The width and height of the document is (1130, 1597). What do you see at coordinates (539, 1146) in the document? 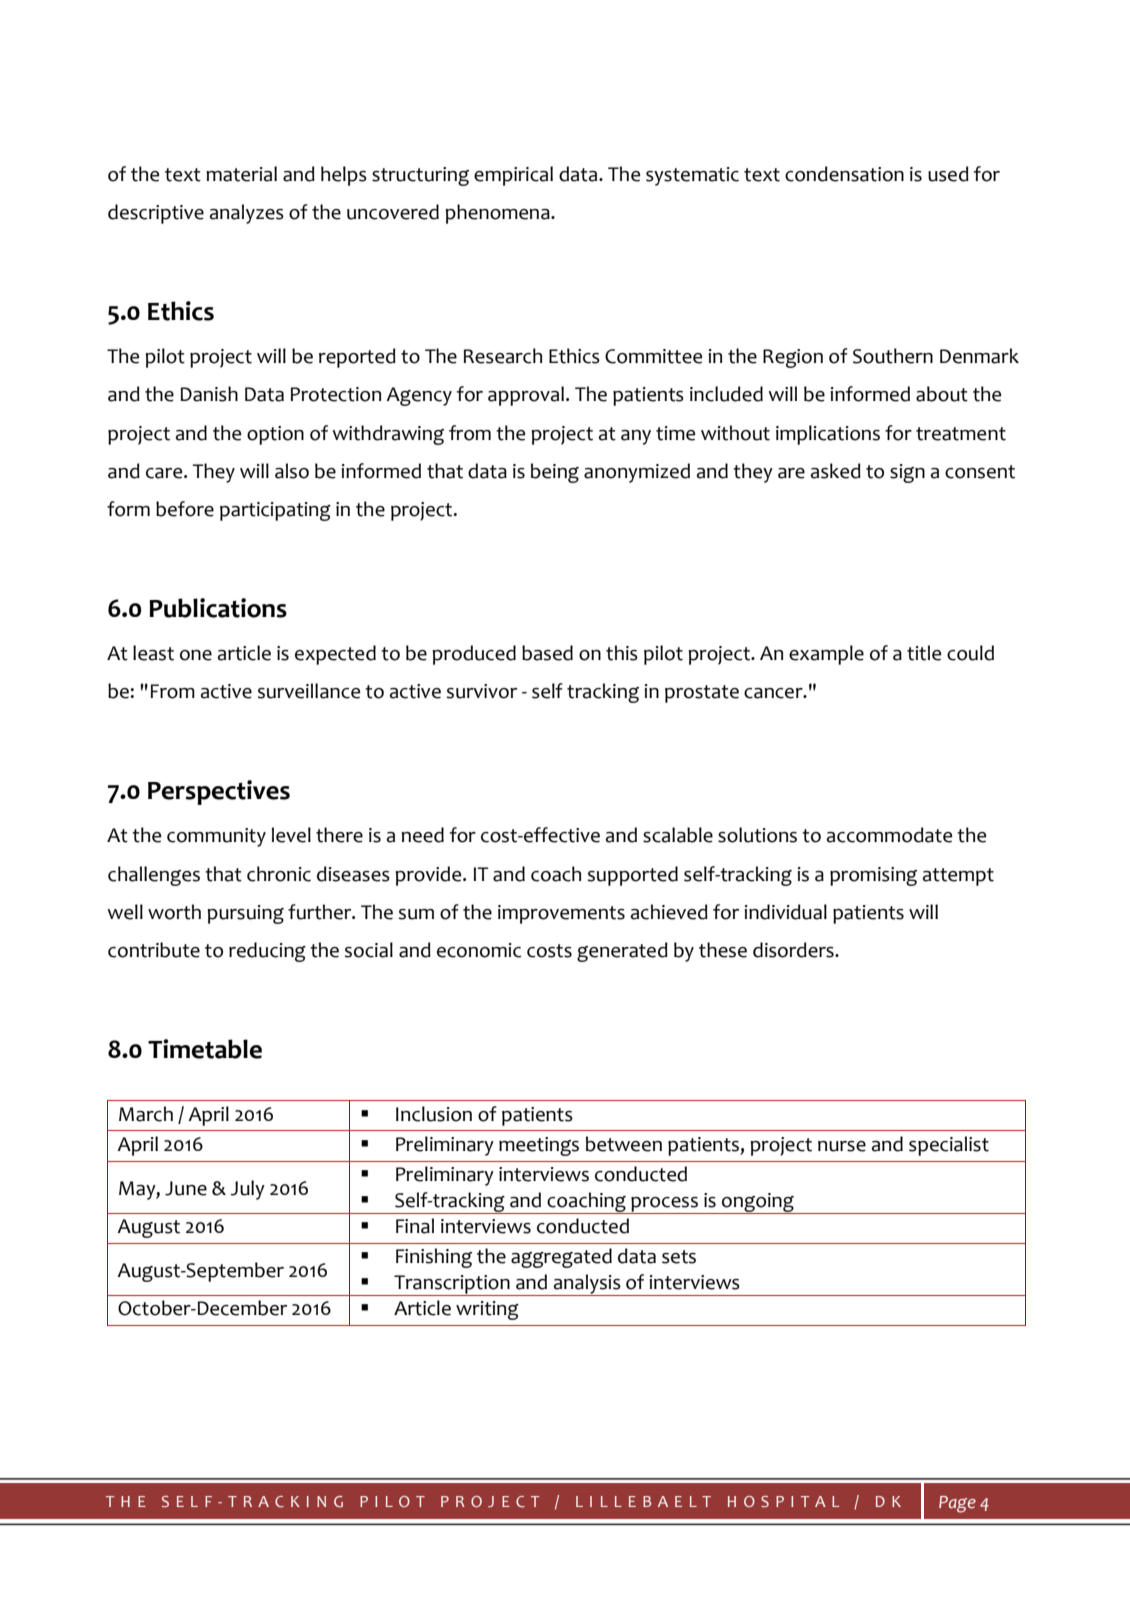
I see `meetings` at bounding box center [539, 1146].
